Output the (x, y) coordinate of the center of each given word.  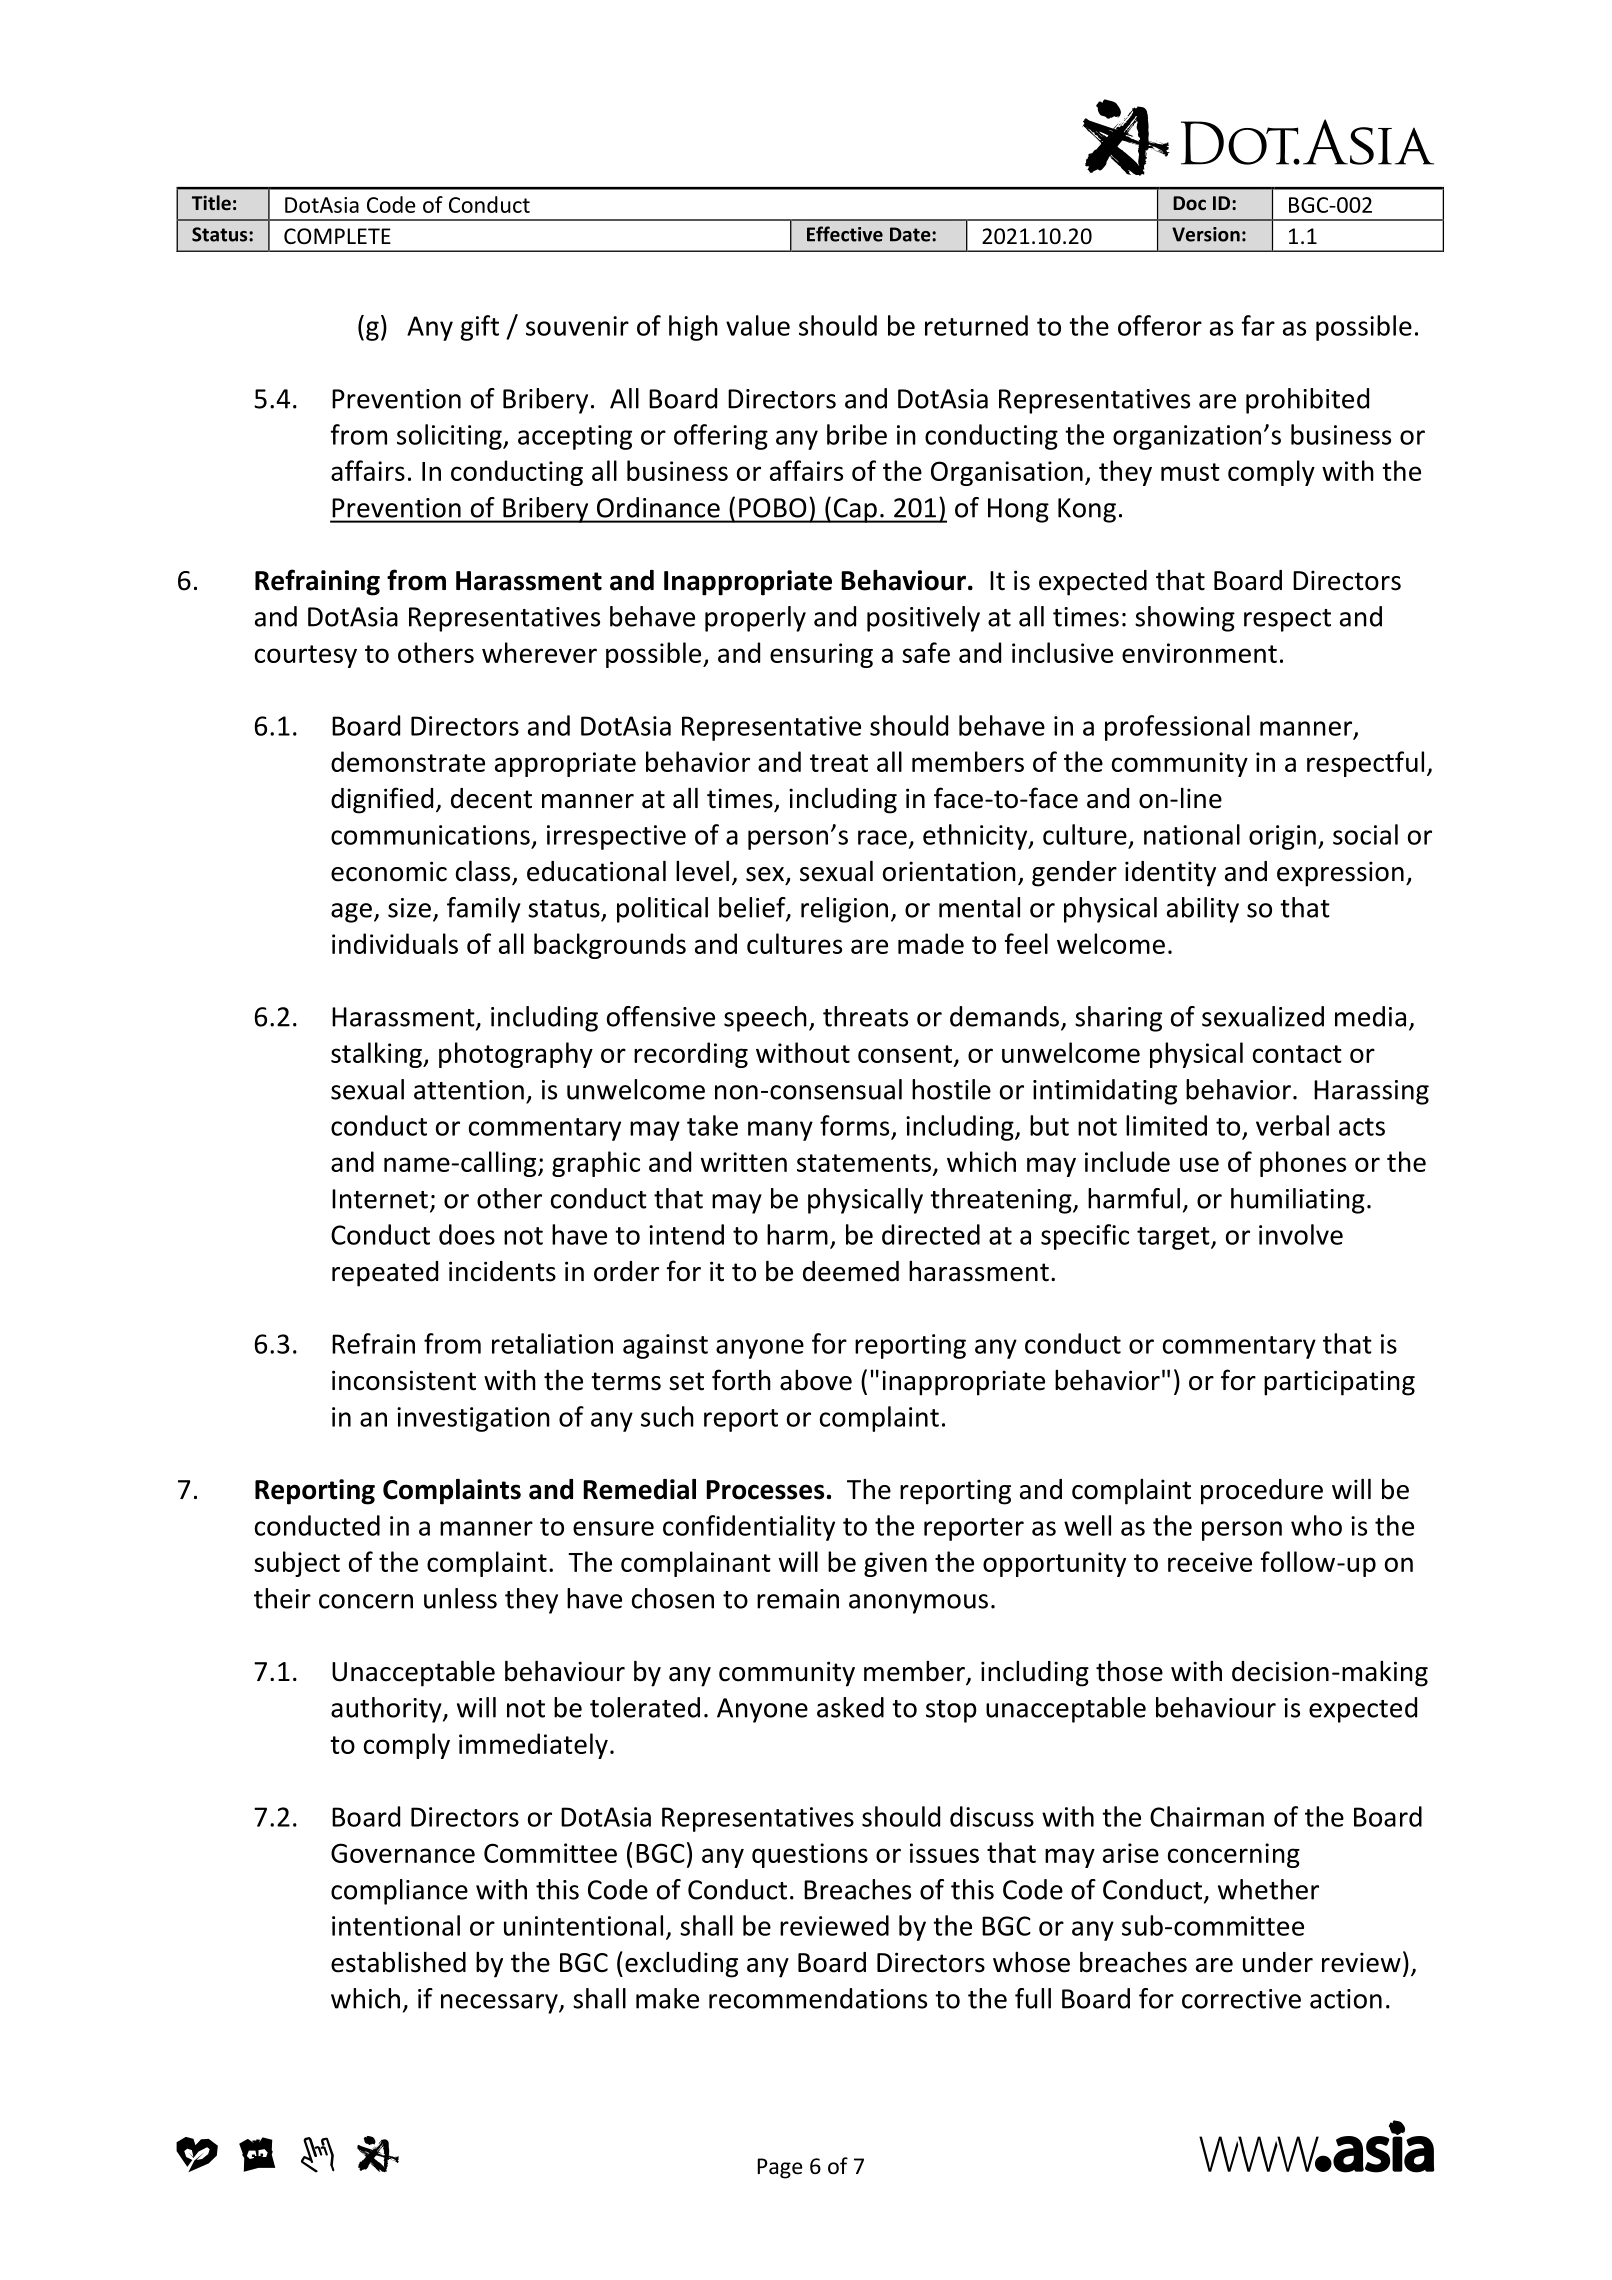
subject (297, 1564)
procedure (1262, 1492)
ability (1203, 910)
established (398, 1962)
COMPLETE (337, 236)
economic (389, 871)
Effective (845, 234)
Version (1206, 234)
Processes (765, 1490)
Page (780, 2168)
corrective (1241, 1999)
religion (844, 910)
